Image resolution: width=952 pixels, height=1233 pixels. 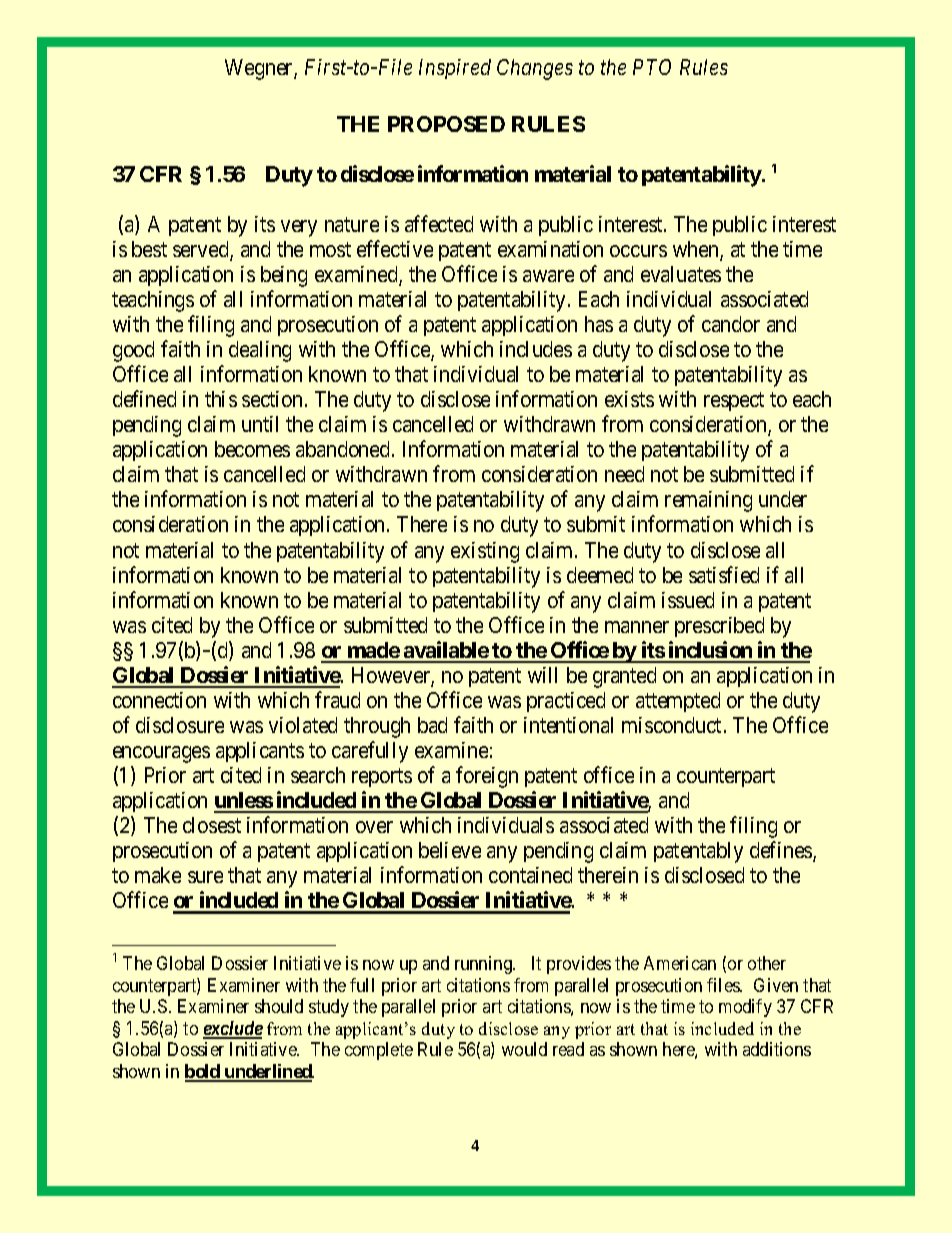 I want to click on respect, so click(x=734, y=402).
